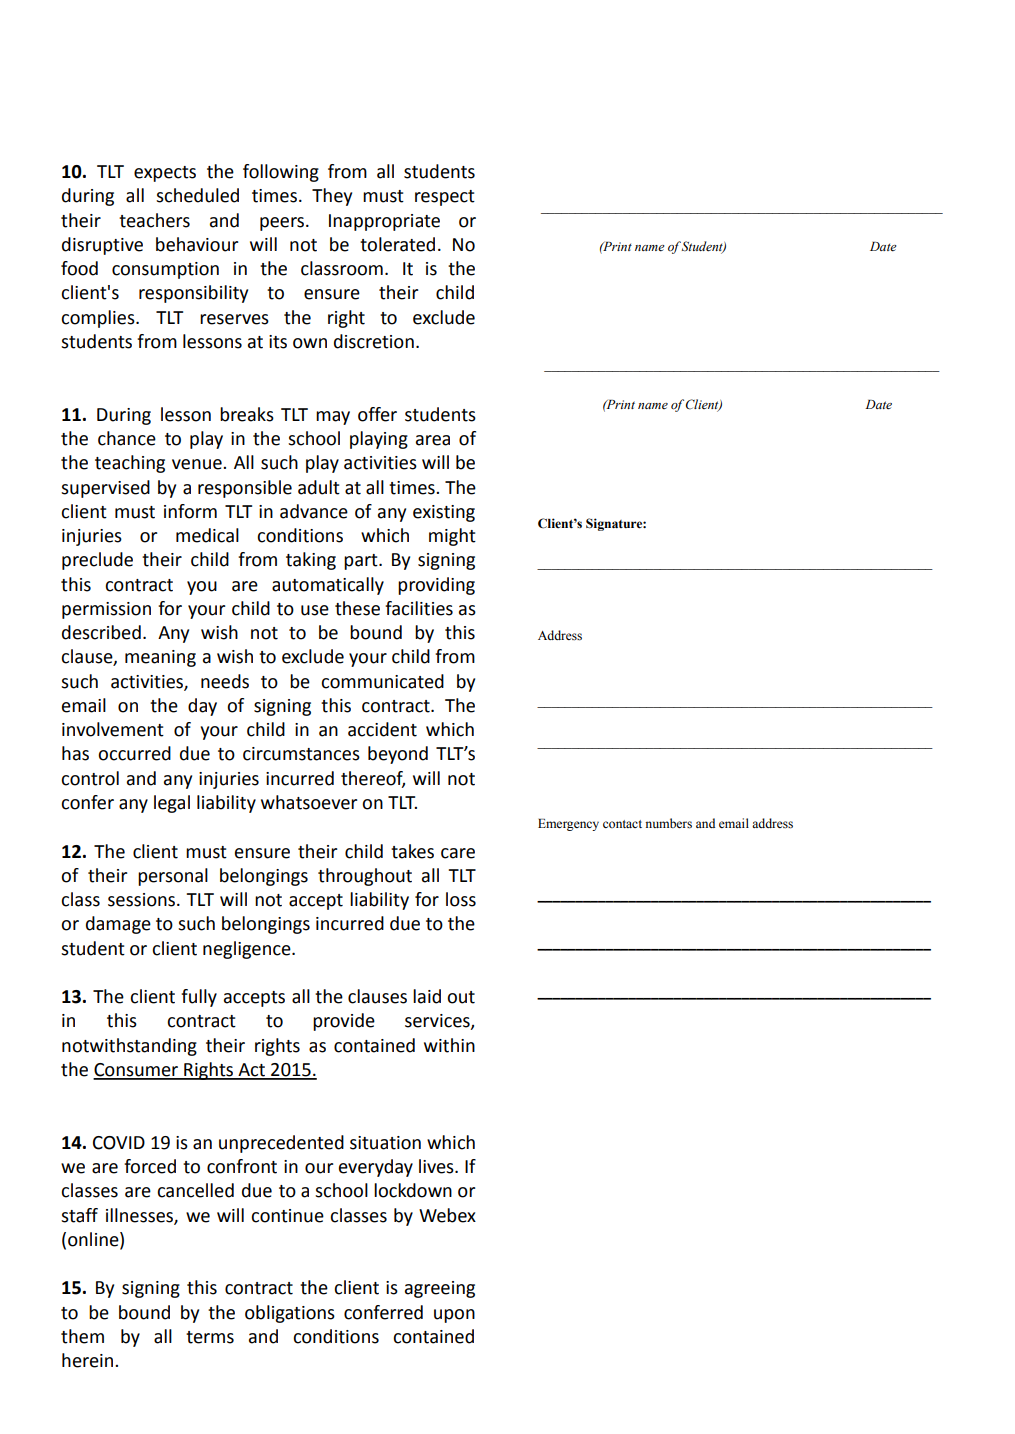 The width and height of the page is (1015, 1434). Describe the element at coordinates (440, 1289) in the page. I see `agreeing` at that location.
